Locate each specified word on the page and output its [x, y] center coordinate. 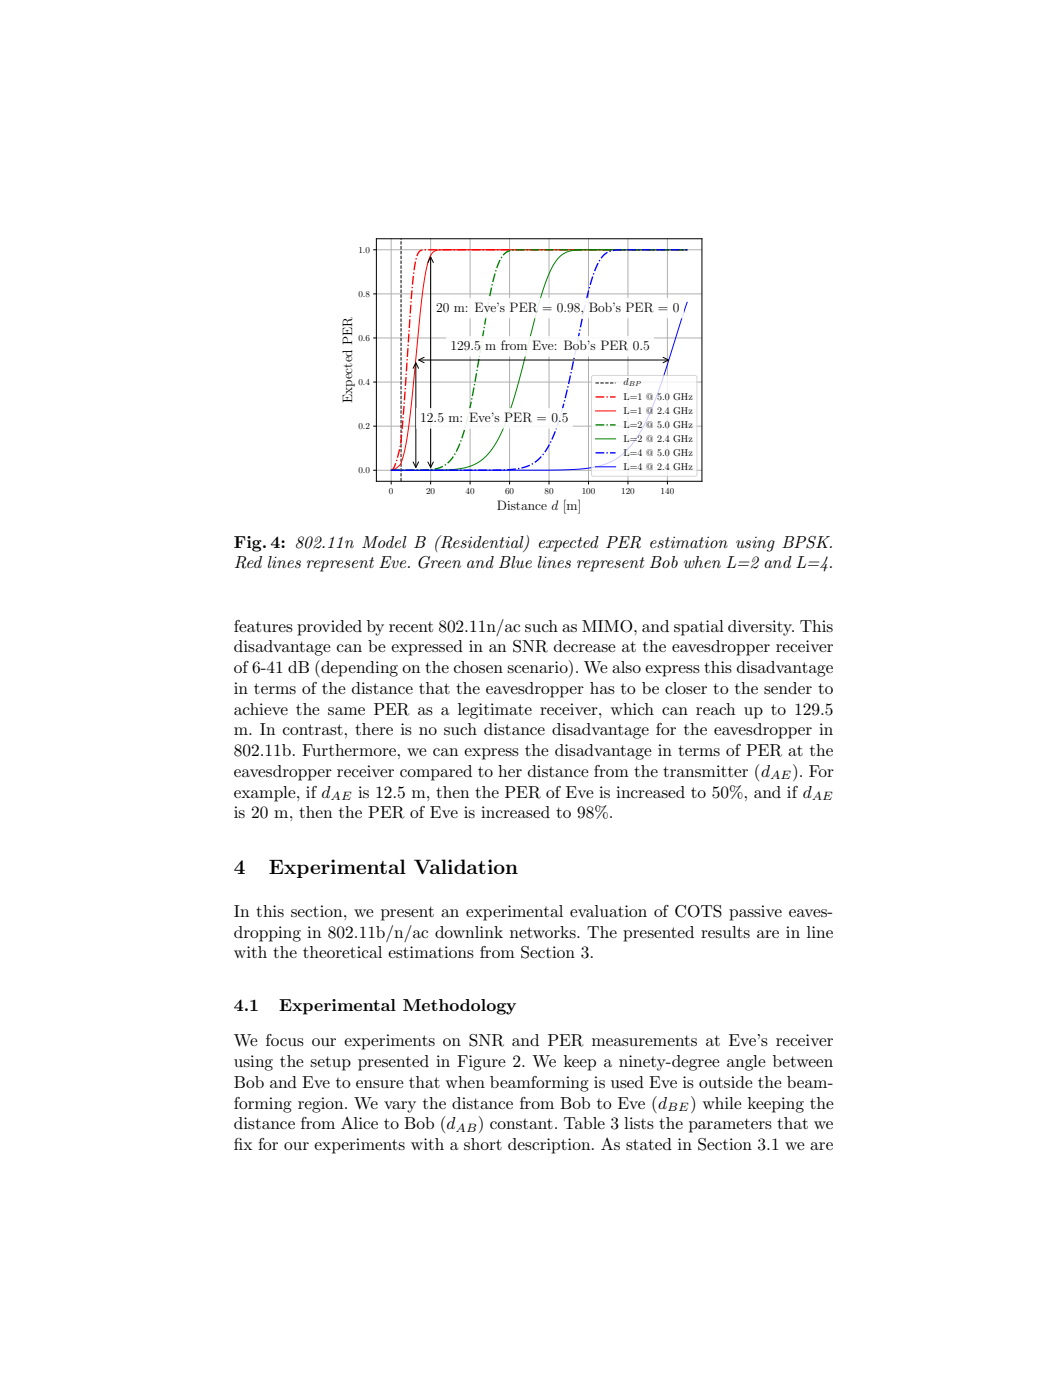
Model [384, 542]
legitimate [495, 711]
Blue [515, 562]
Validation [466, 866]
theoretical [342, 952]
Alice [359, 1123]
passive [755, 913]
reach [715, 709]
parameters [730, 1125]
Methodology [459, 1007]
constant [521, 1123]
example [266, 794]
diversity [761, 628]
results [725, 932]
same [346, 711]
